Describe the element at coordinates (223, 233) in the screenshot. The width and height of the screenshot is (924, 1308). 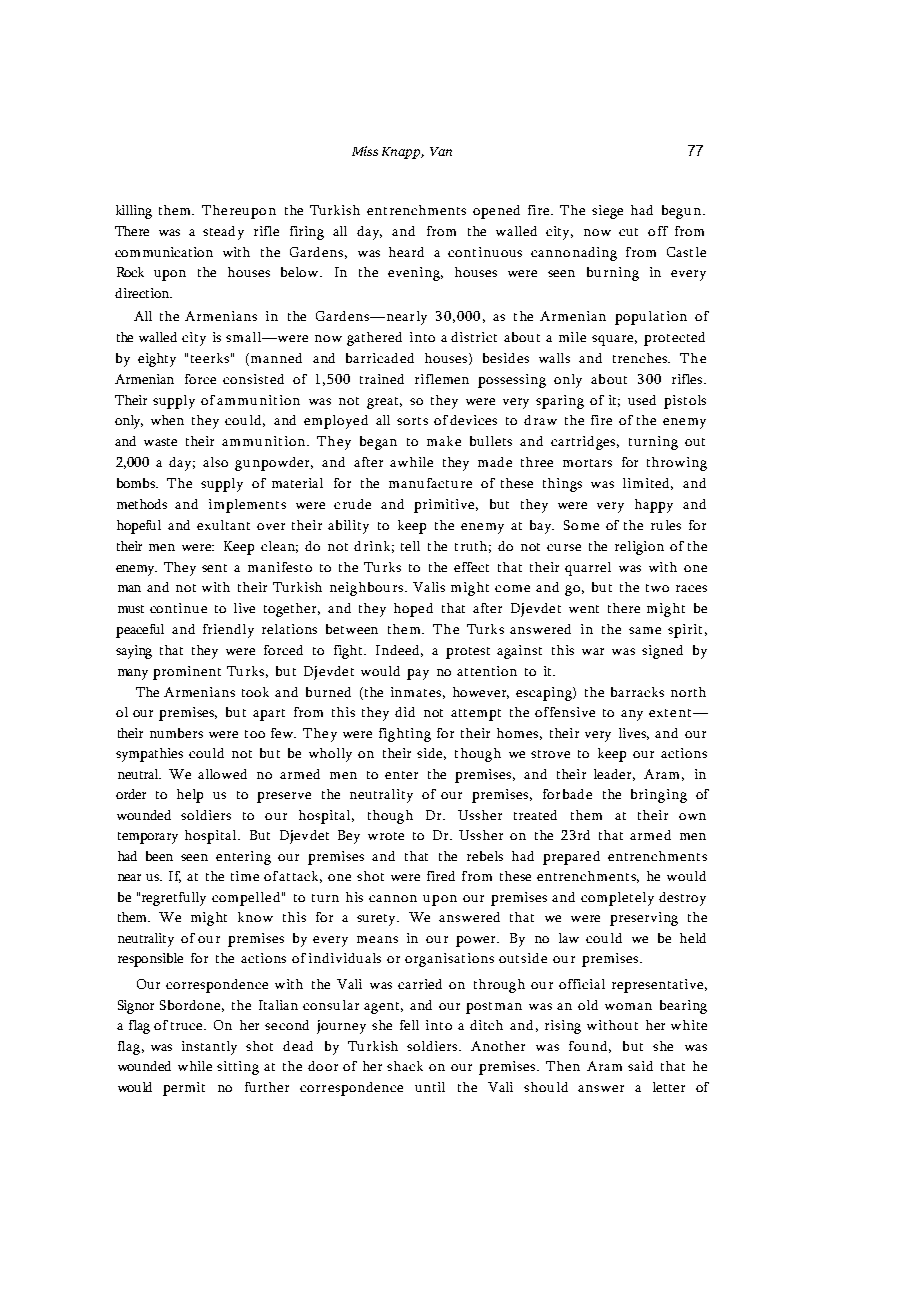
I see `steady` at that location.
